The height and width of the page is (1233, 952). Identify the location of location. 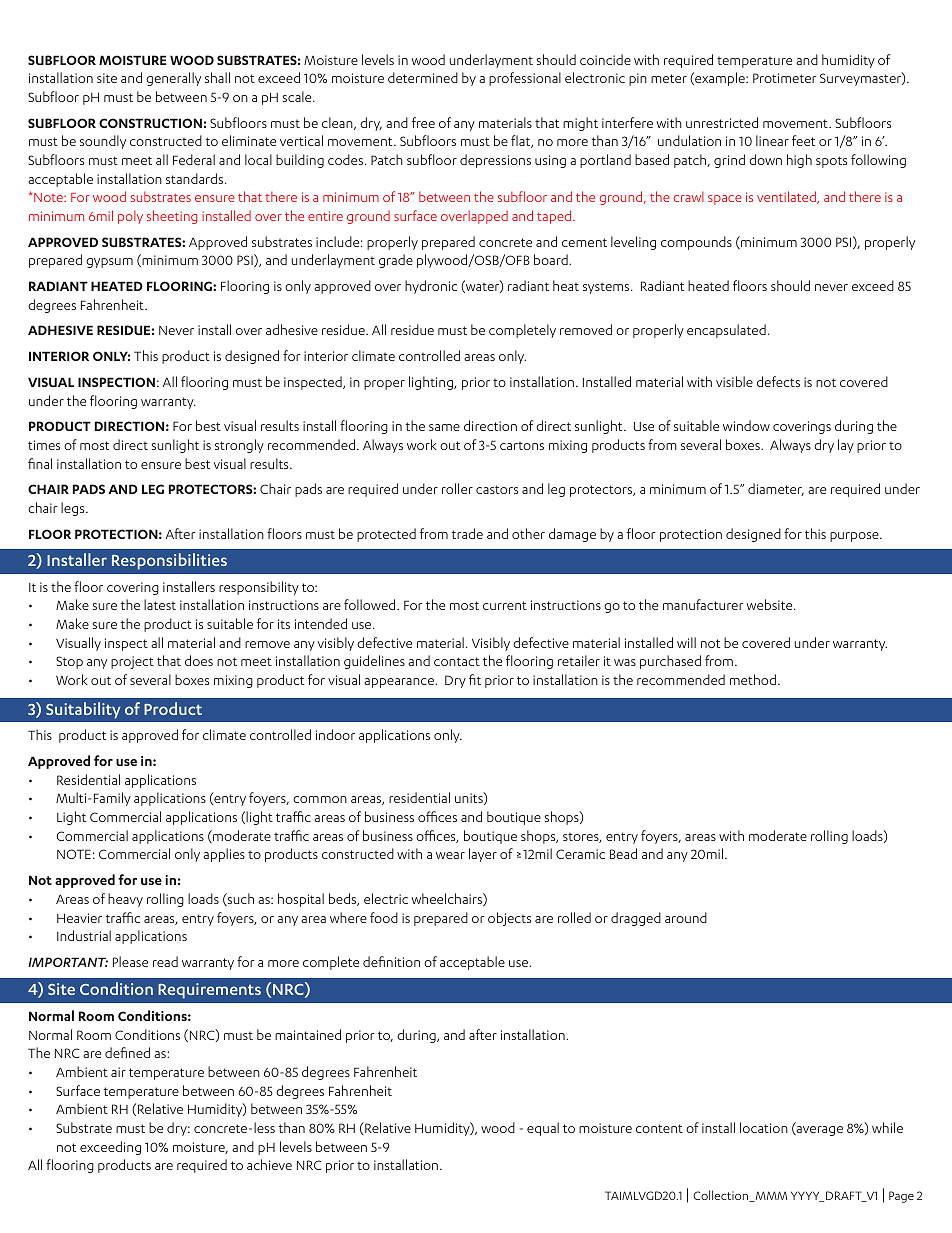
(764, 1127).
